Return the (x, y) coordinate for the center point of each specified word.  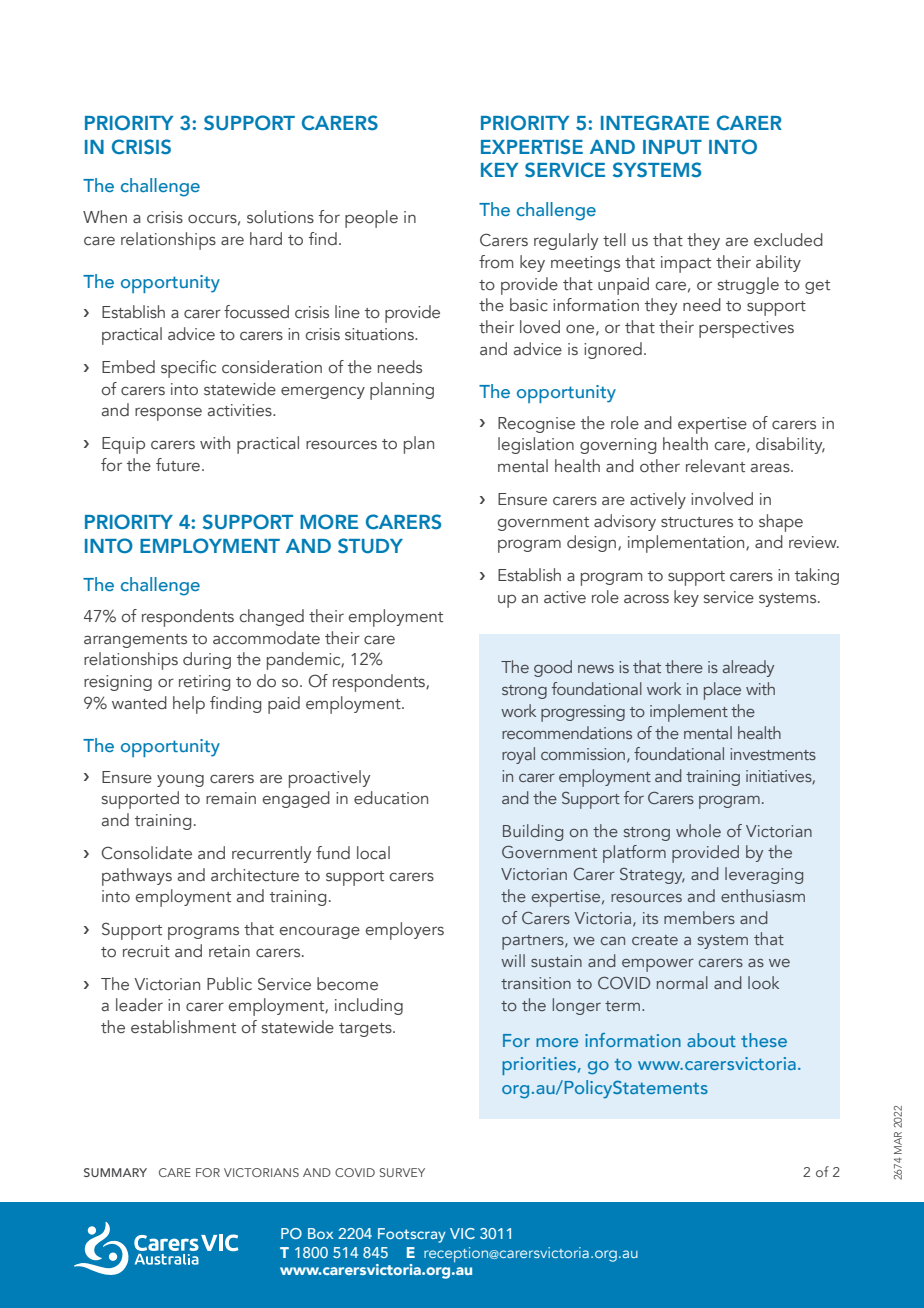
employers (405, 931)
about (711, 1040)
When (105, 216)
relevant (715, 466)
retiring (204, 683)
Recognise (536, 425)
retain (229, 951)
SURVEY (402, 1172)
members (699, 917)
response (168, 414)
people (371, 219)
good (553, 668)
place (722, 691)
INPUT (672, 147)
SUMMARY (115, 1172)
